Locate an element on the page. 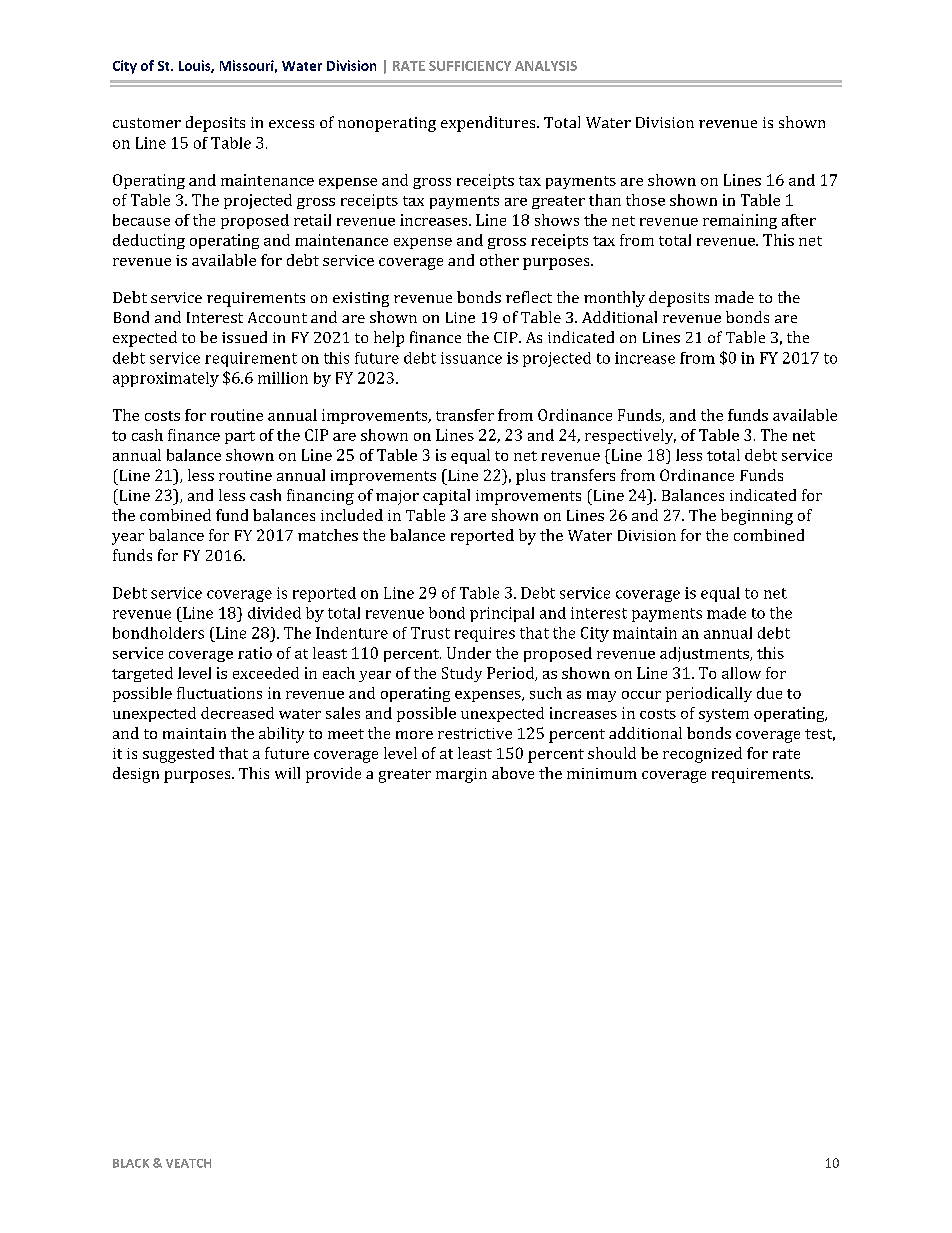  those is located at coordinates (645, 200).
